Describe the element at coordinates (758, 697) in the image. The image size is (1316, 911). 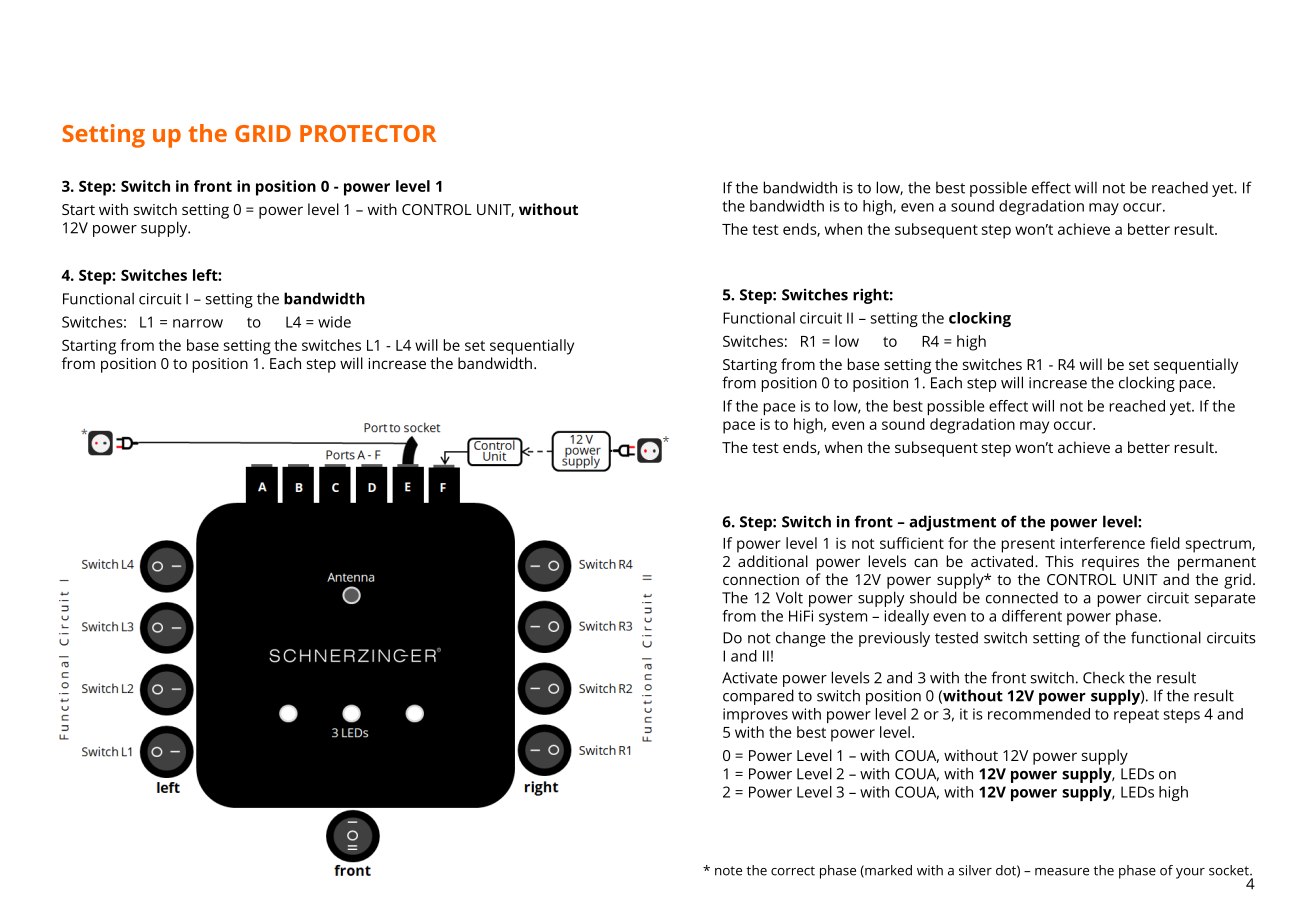
I see `compared` at that location.
